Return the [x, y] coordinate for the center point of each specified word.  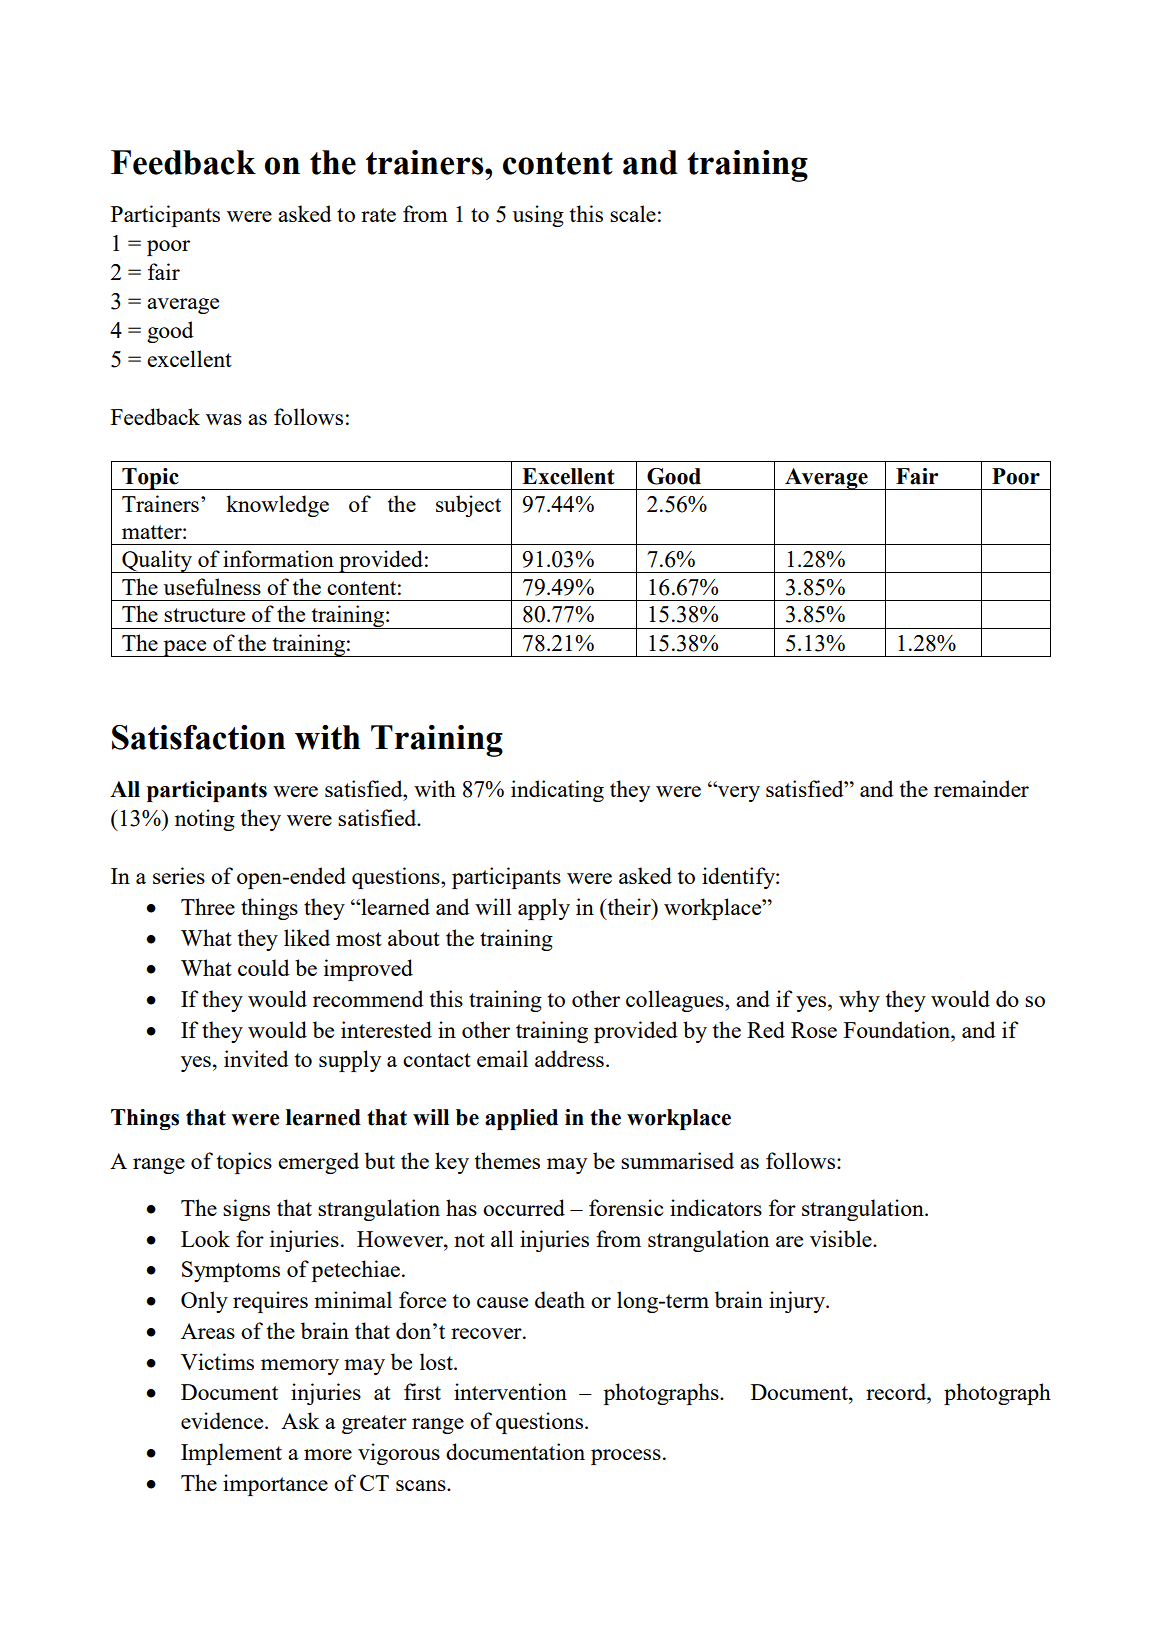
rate [378, 215]
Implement [231, 1454]
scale [633, 213]
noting [205, 820]
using [538, 216]
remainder [981, 788]
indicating [557, 791]
